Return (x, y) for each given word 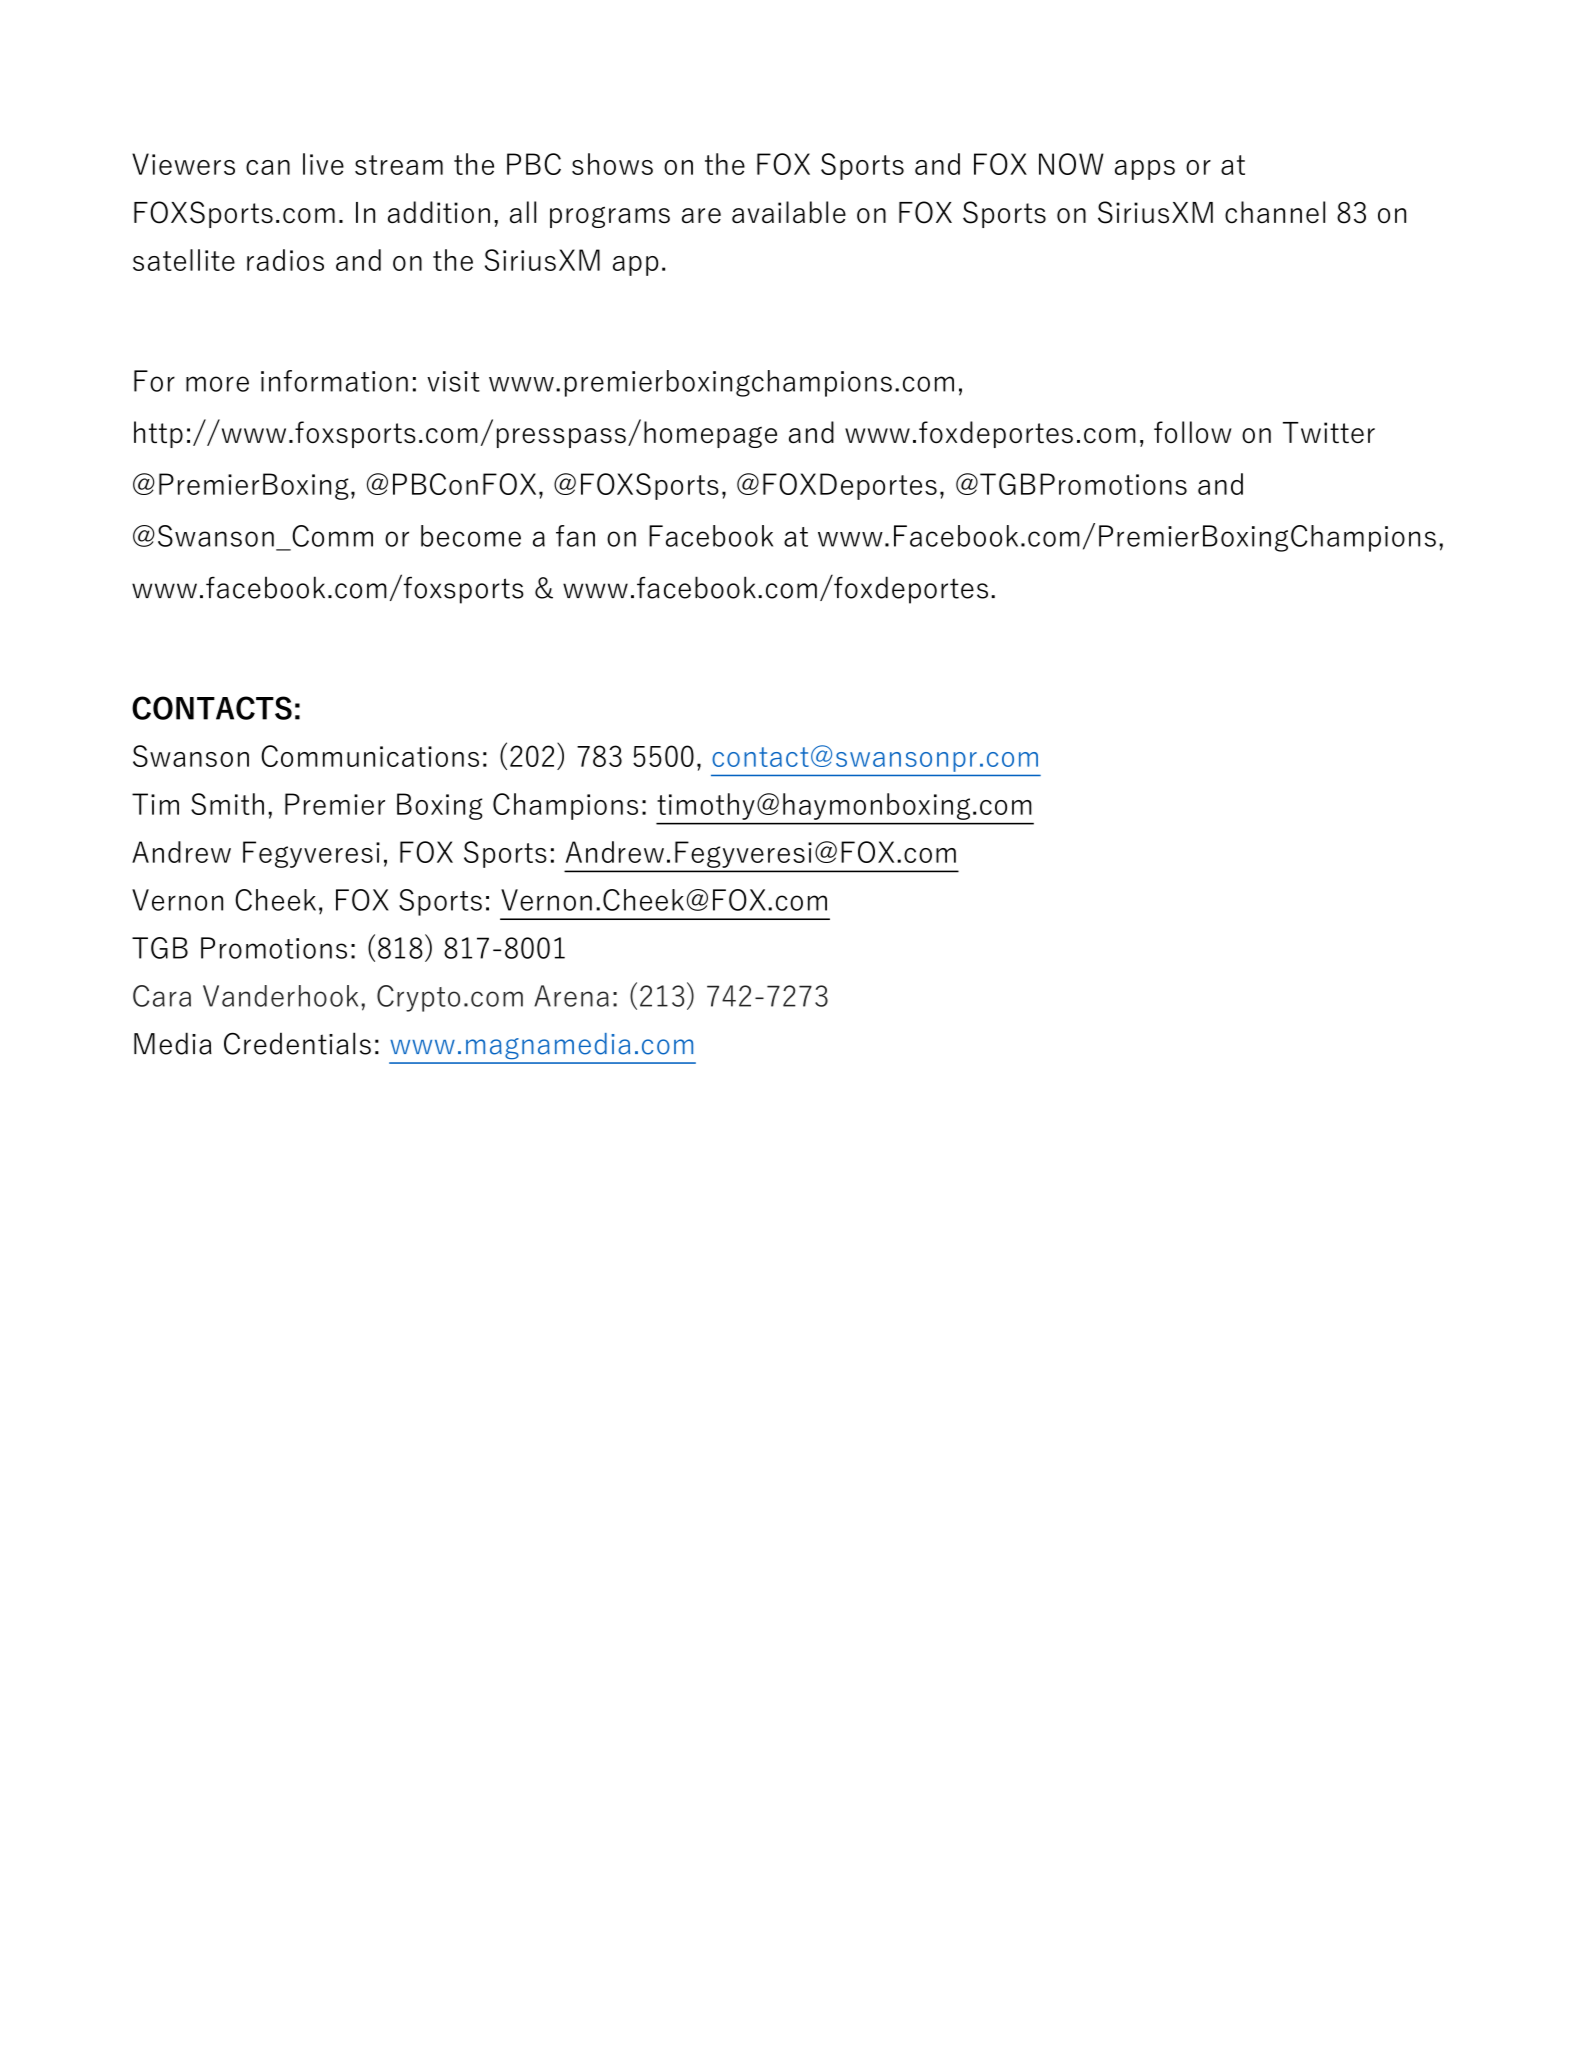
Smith (227, 804)
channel (1275, 212)
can (268, 167)
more (217, 384)
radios (285, 260)
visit (453, 381)
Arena (571, 996)
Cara (162, 996)
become (471, 536)
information (334, 381)
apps (1145, 170)
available (789, 212)
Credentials (297, 1043)
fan (575, 536)
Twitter (1329, 432)
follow (1192, 432)
